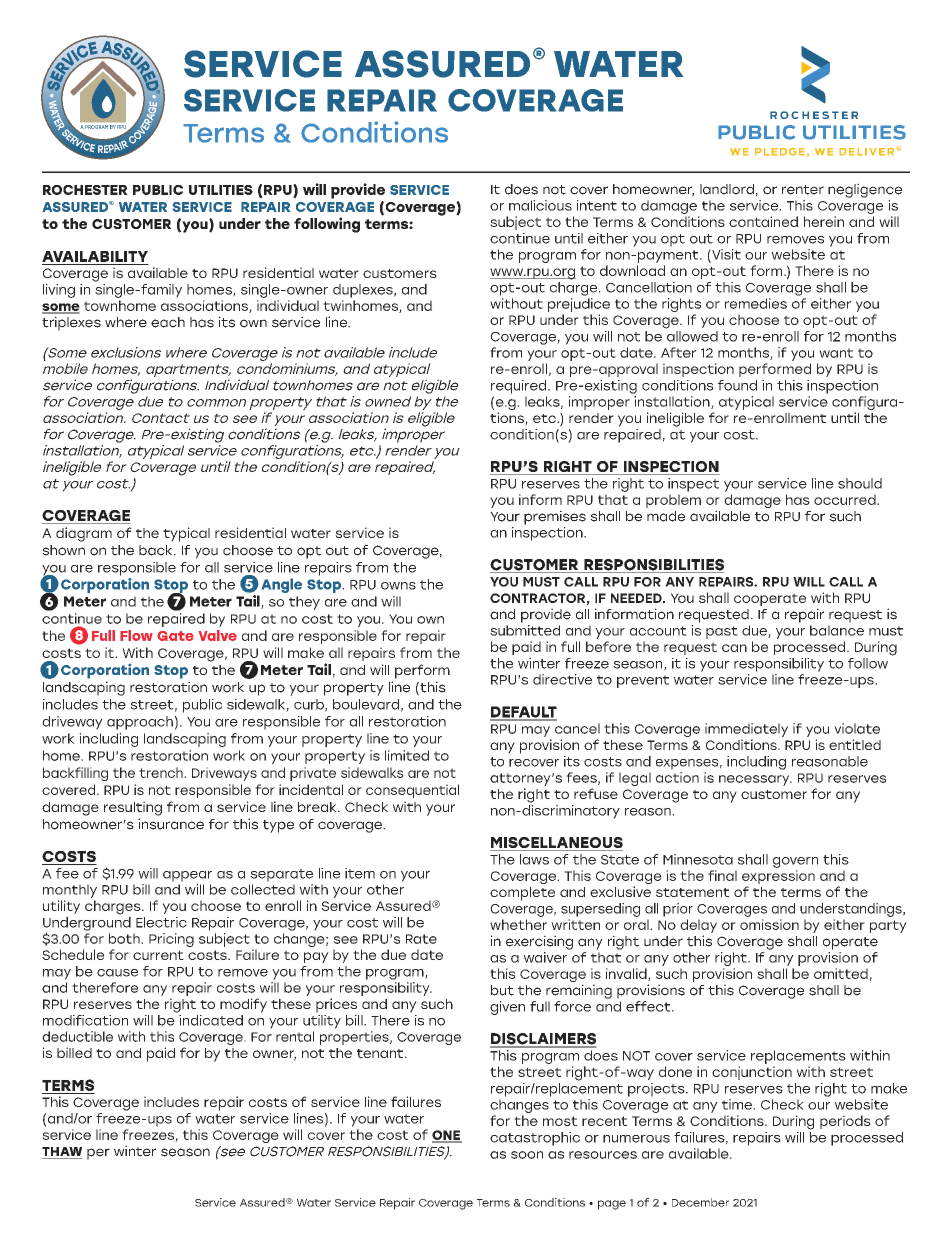 The width and height of the document is (952, 1233). Describe the element at coordinates (171, 940) in the document. I see `Pricing` at that location.
